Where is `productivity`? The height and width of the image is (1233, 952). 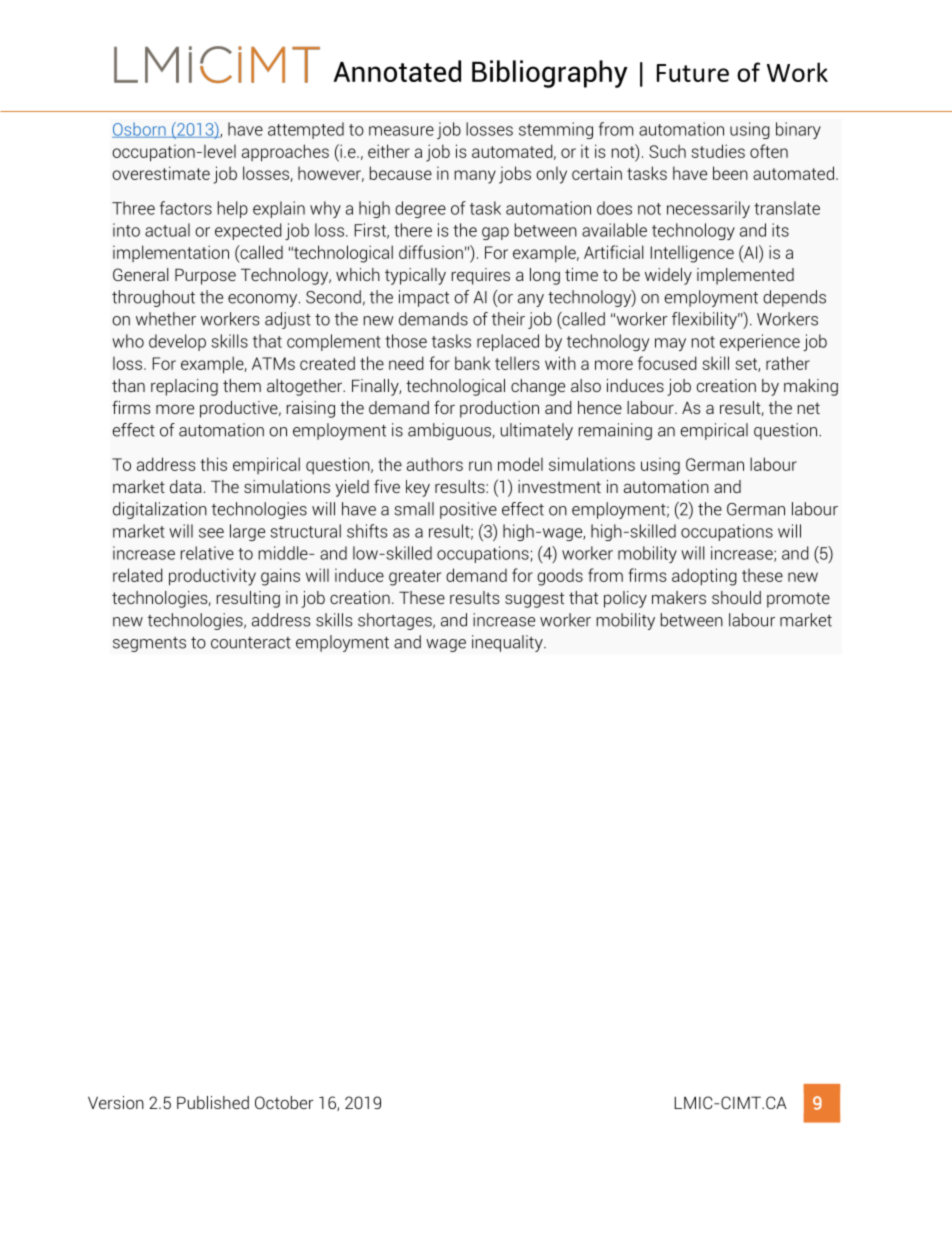 productivity is located at coordinates (212, 577).
